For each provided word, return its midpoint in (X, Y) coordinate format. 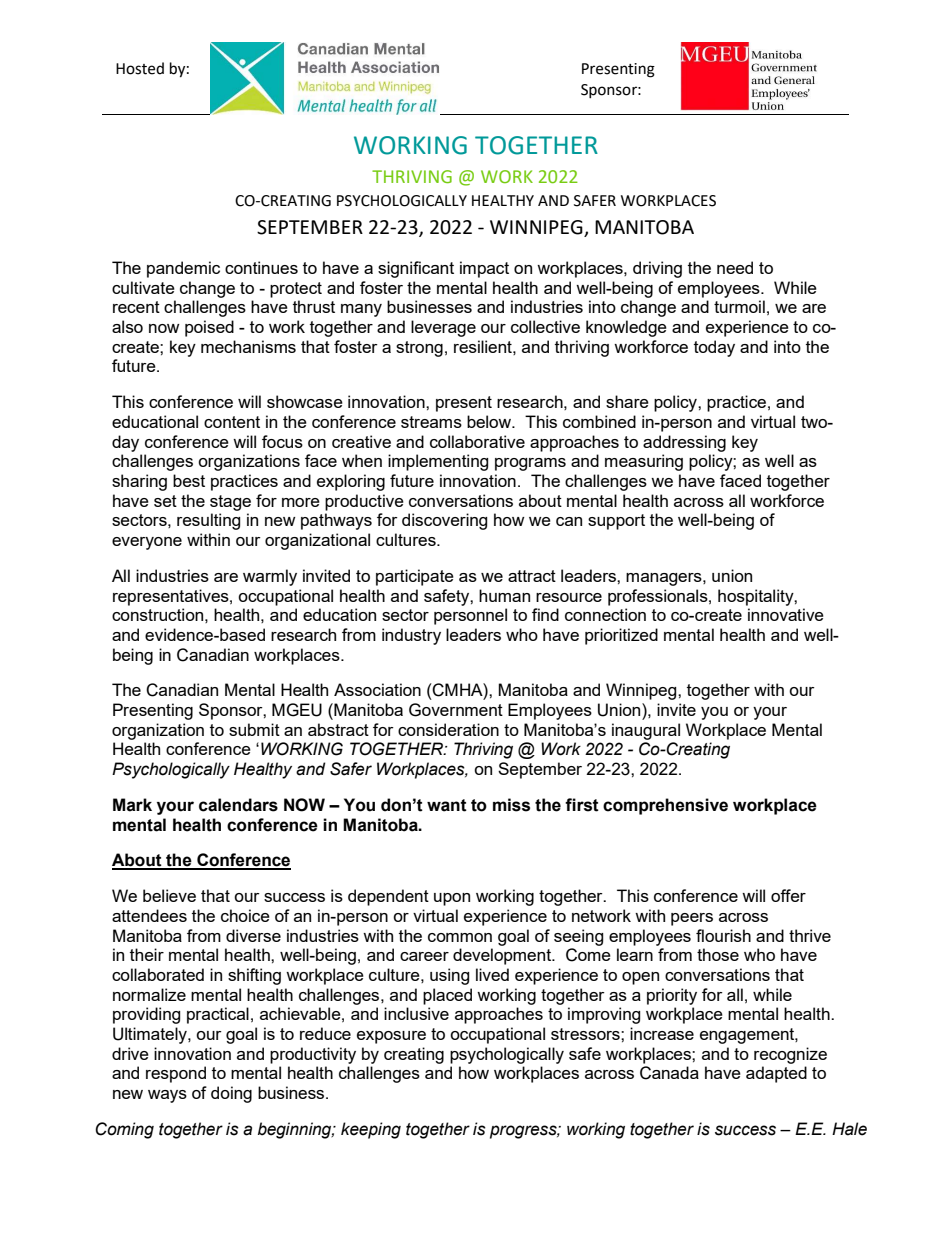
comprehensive (665, 806)
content (232, 422)
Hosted (140, 68)
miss (511, 805)
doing (231, 1094)
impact (484, 269)
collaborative (477, 441)
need (735, 267)
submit (254, 729)
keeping (371, 1130)
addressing (684, 443)
